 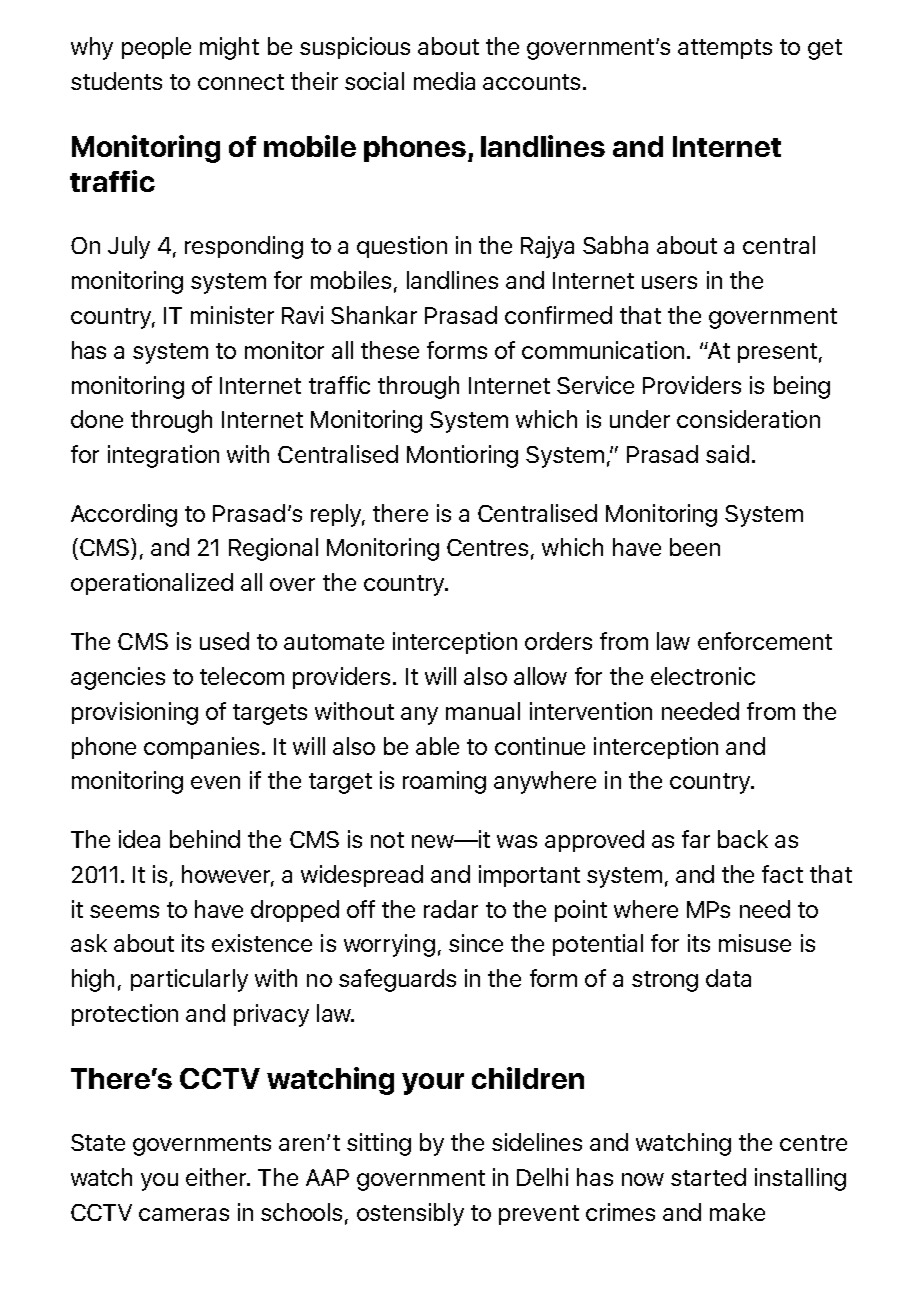 I want to click on attempts, so click(x=725, y=49).
